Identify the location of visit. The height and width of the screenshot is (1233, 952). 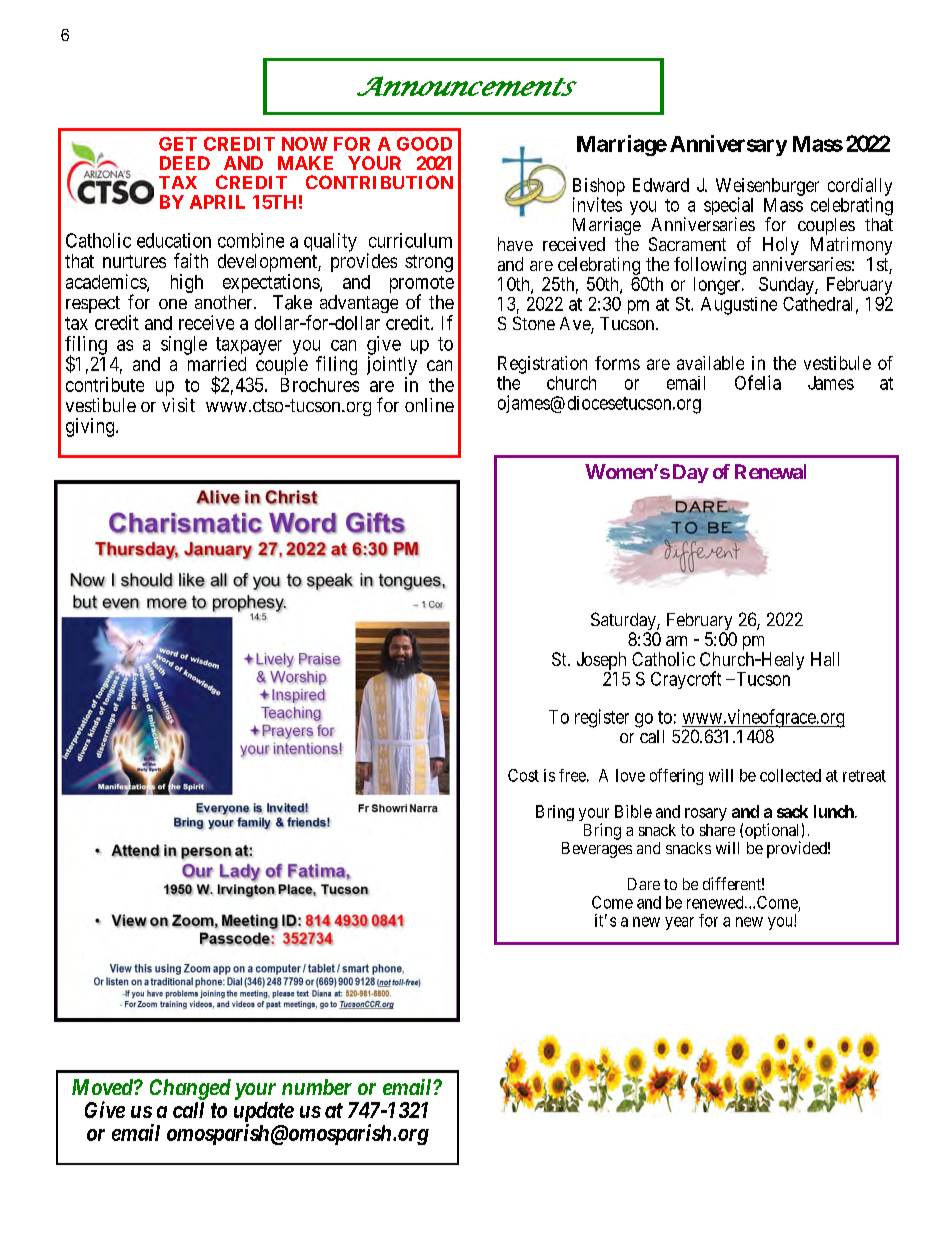
(178, 405).
